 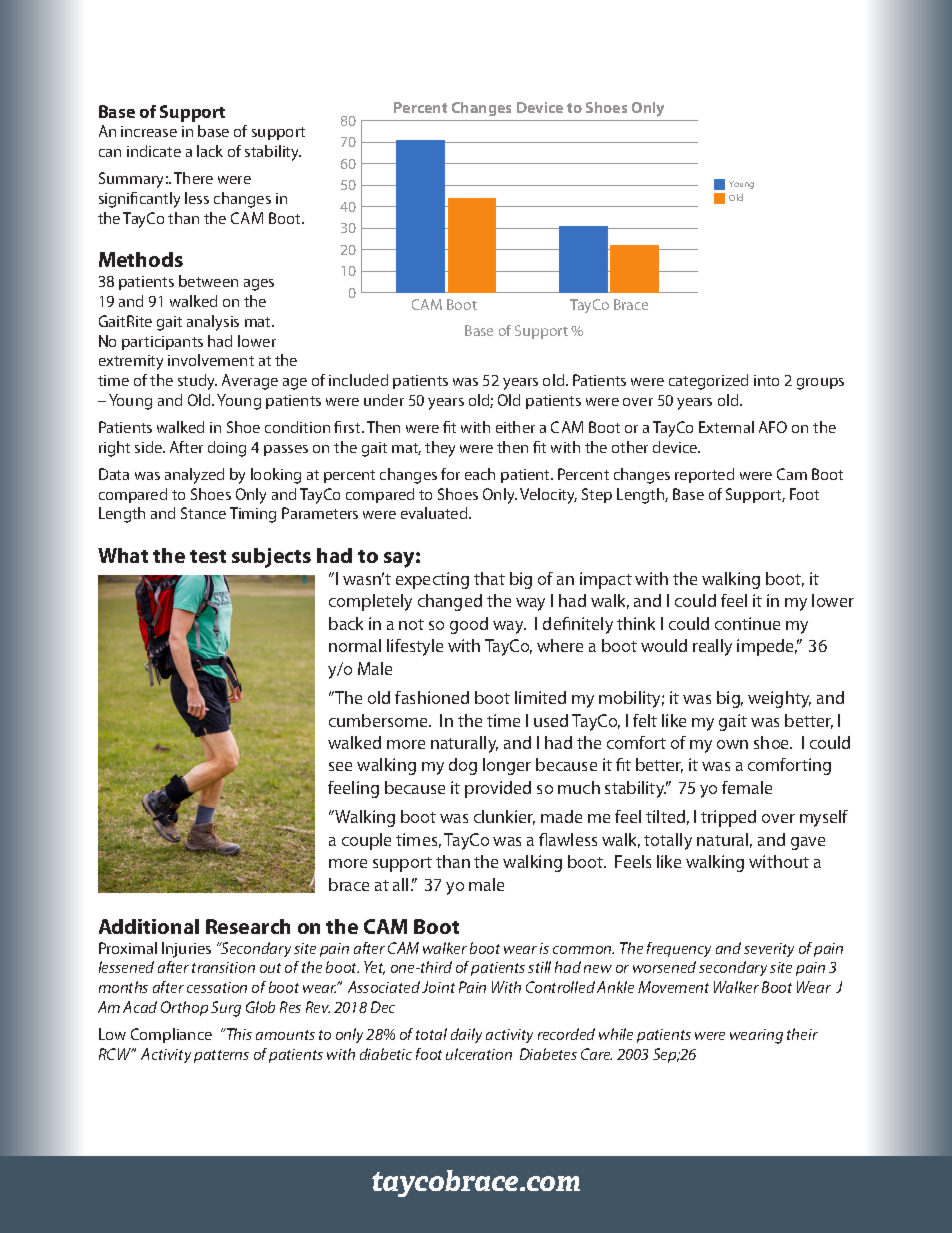 I want to click on into, so click(x=766, y=380).
